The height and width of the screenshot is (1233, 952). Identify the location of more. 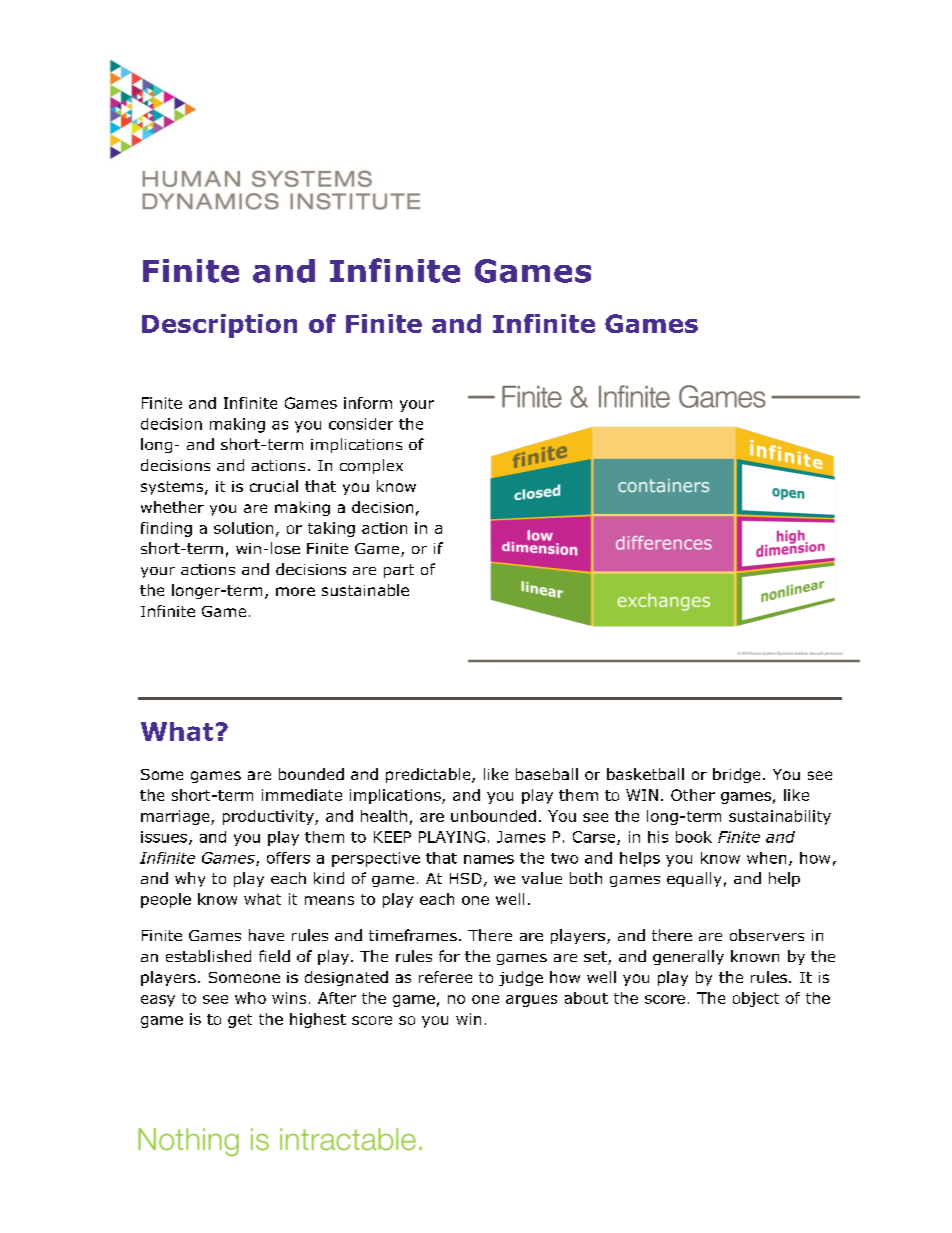
(295, 591).
